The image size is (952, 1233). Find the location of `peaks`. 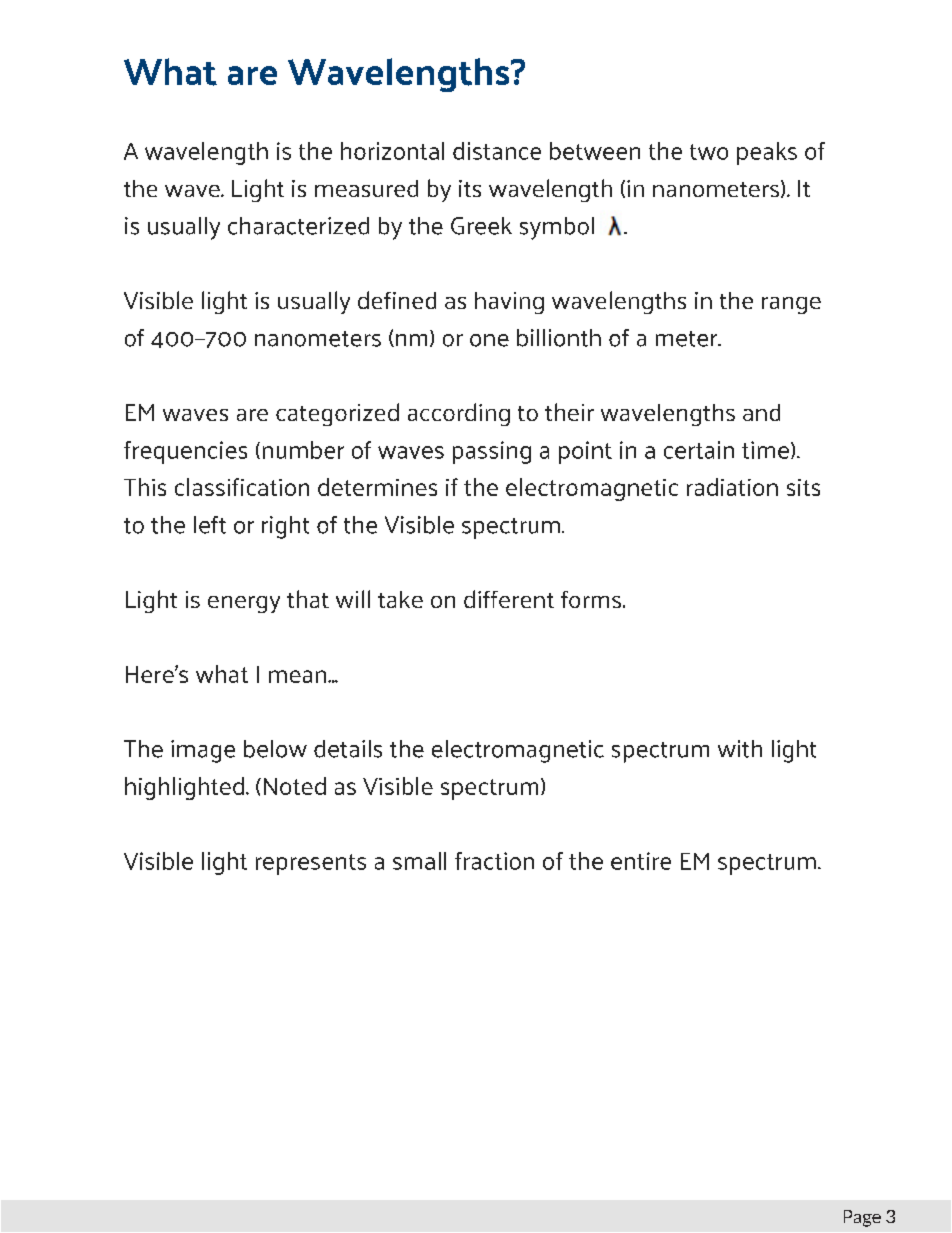

peaks is located at coordinates (767, 153).
